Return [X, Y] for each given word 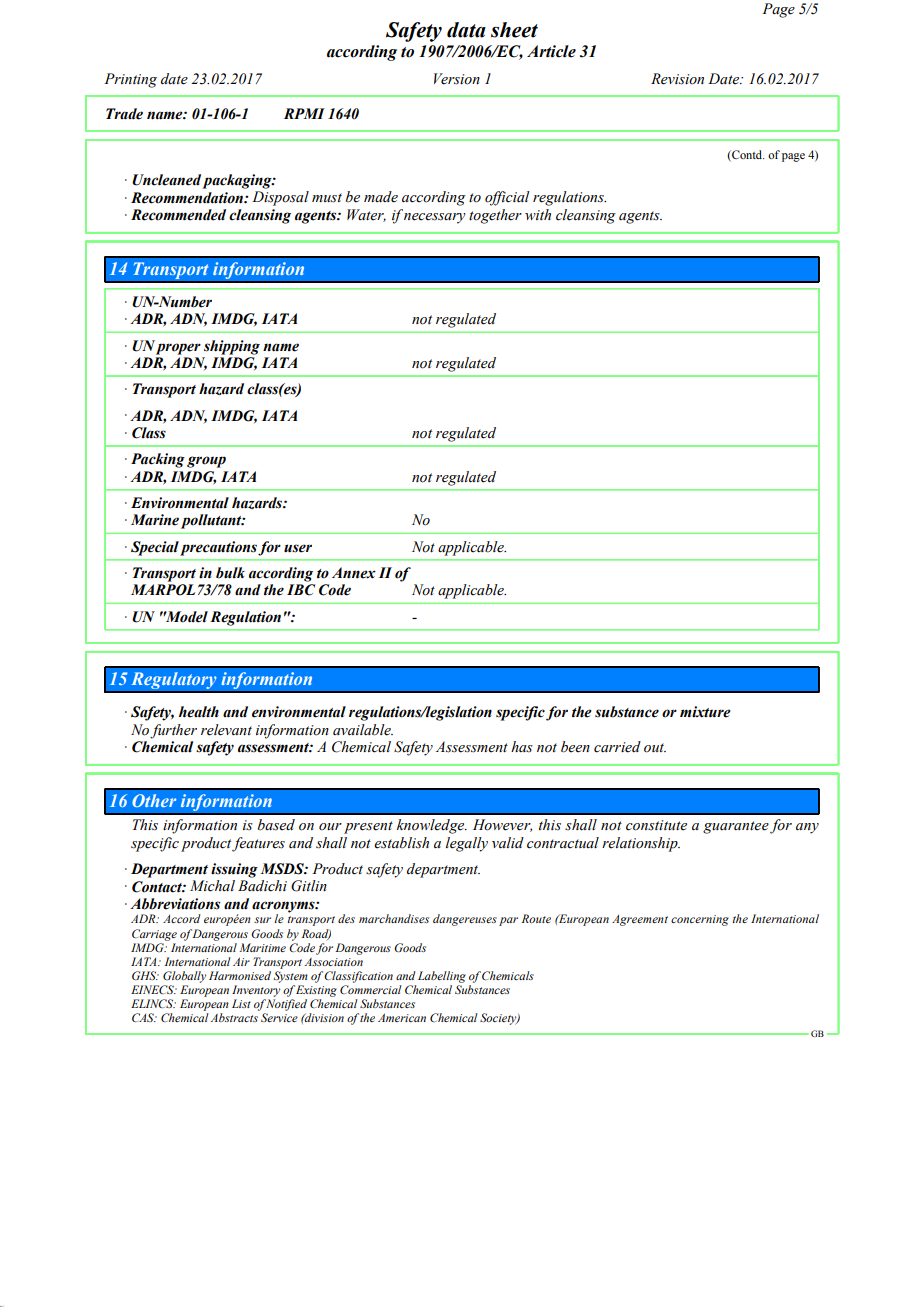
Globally [184, 977]
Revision [677, 79]
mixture [705, 712]
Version [457, 79]
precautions [218, 548]
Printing [130, 80]
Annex [354, 573]
